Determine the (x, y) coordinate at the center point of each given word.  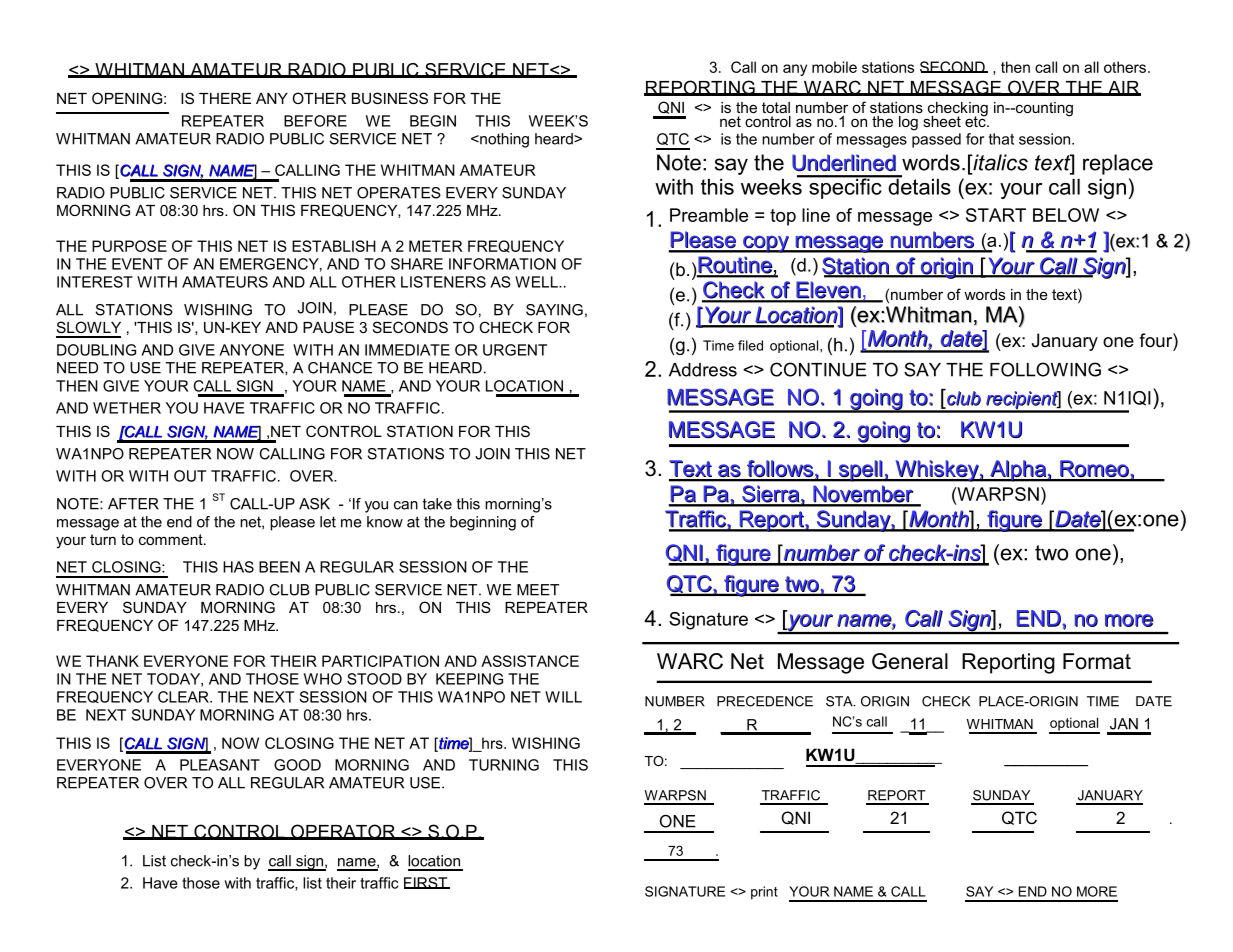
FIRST (427, 883)
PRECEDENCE (765, 701)
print (764, 893)
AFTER (133, 504)
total (776, 107)
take (437, 504)
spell (861, 471)
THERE (225, 98)
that (1001, 139)
